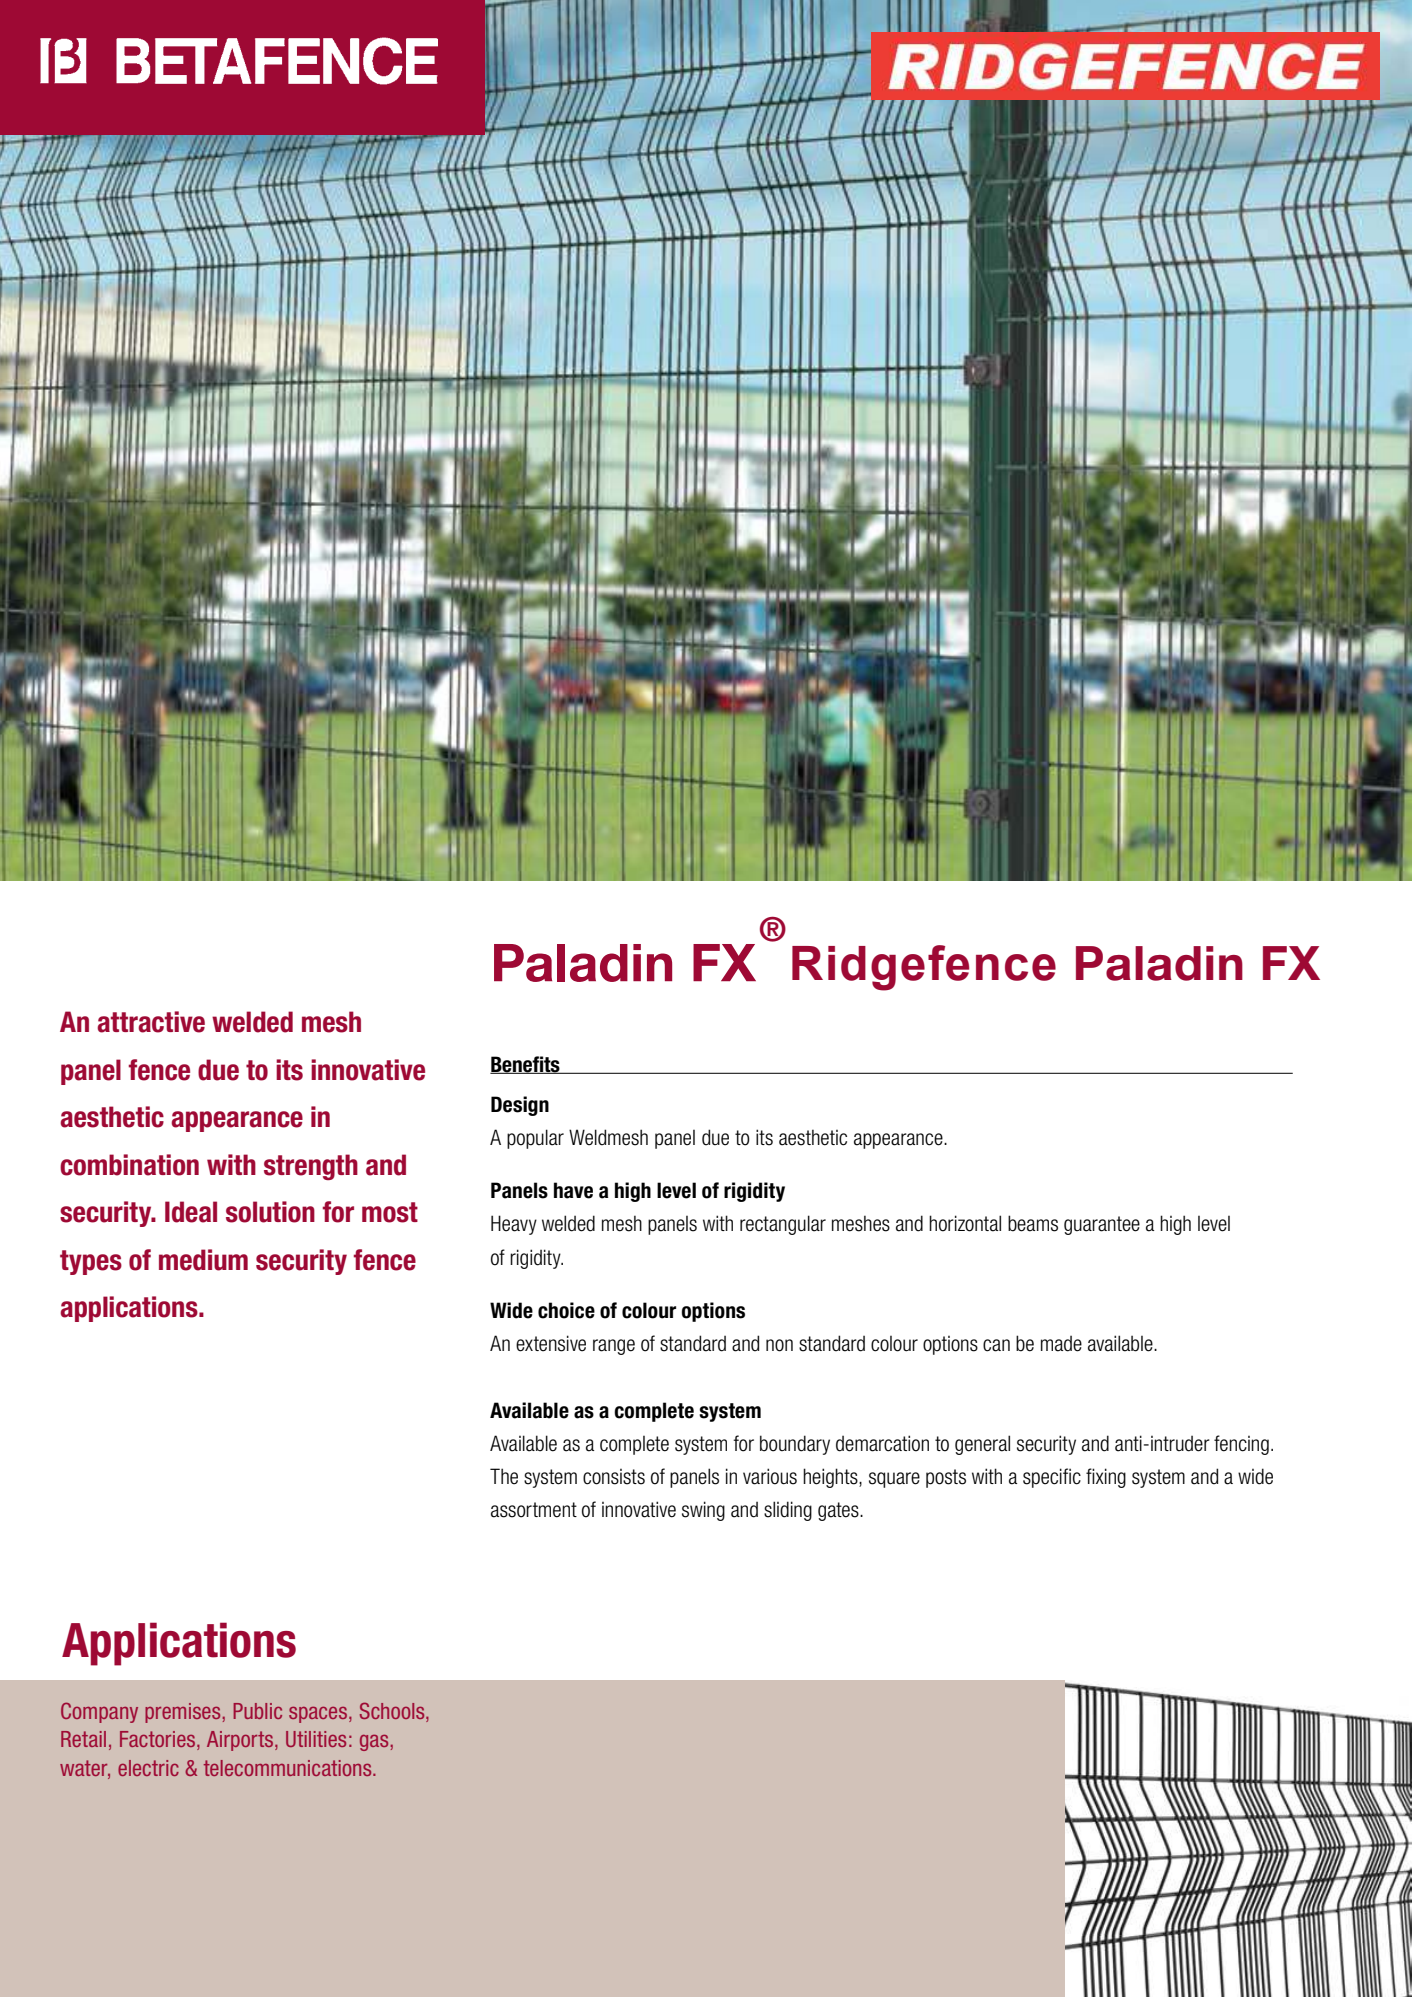  I want to click on Airports, so click(241, 1741).
